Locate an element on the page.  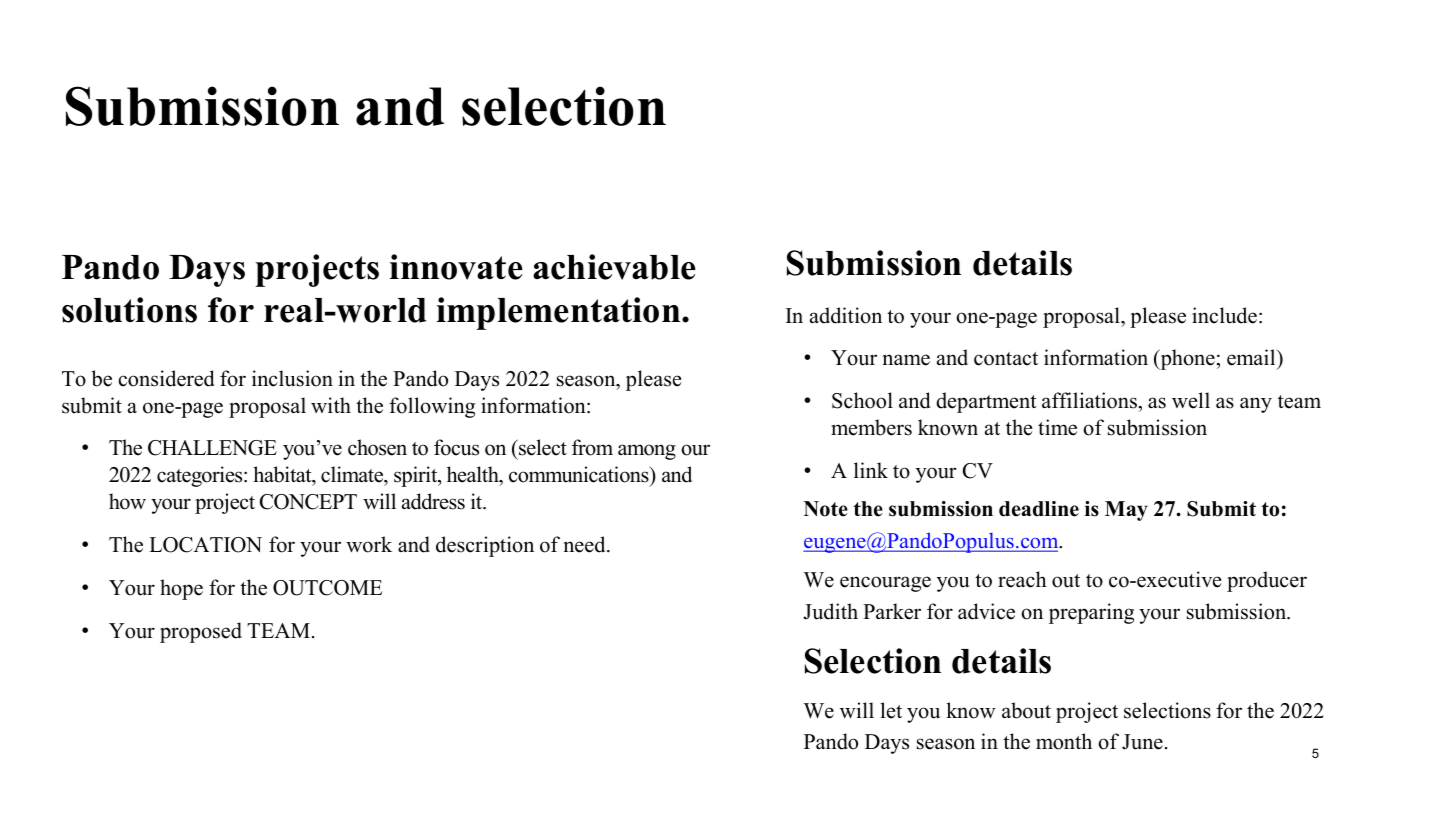
let is located at coordinates (891, 710).
